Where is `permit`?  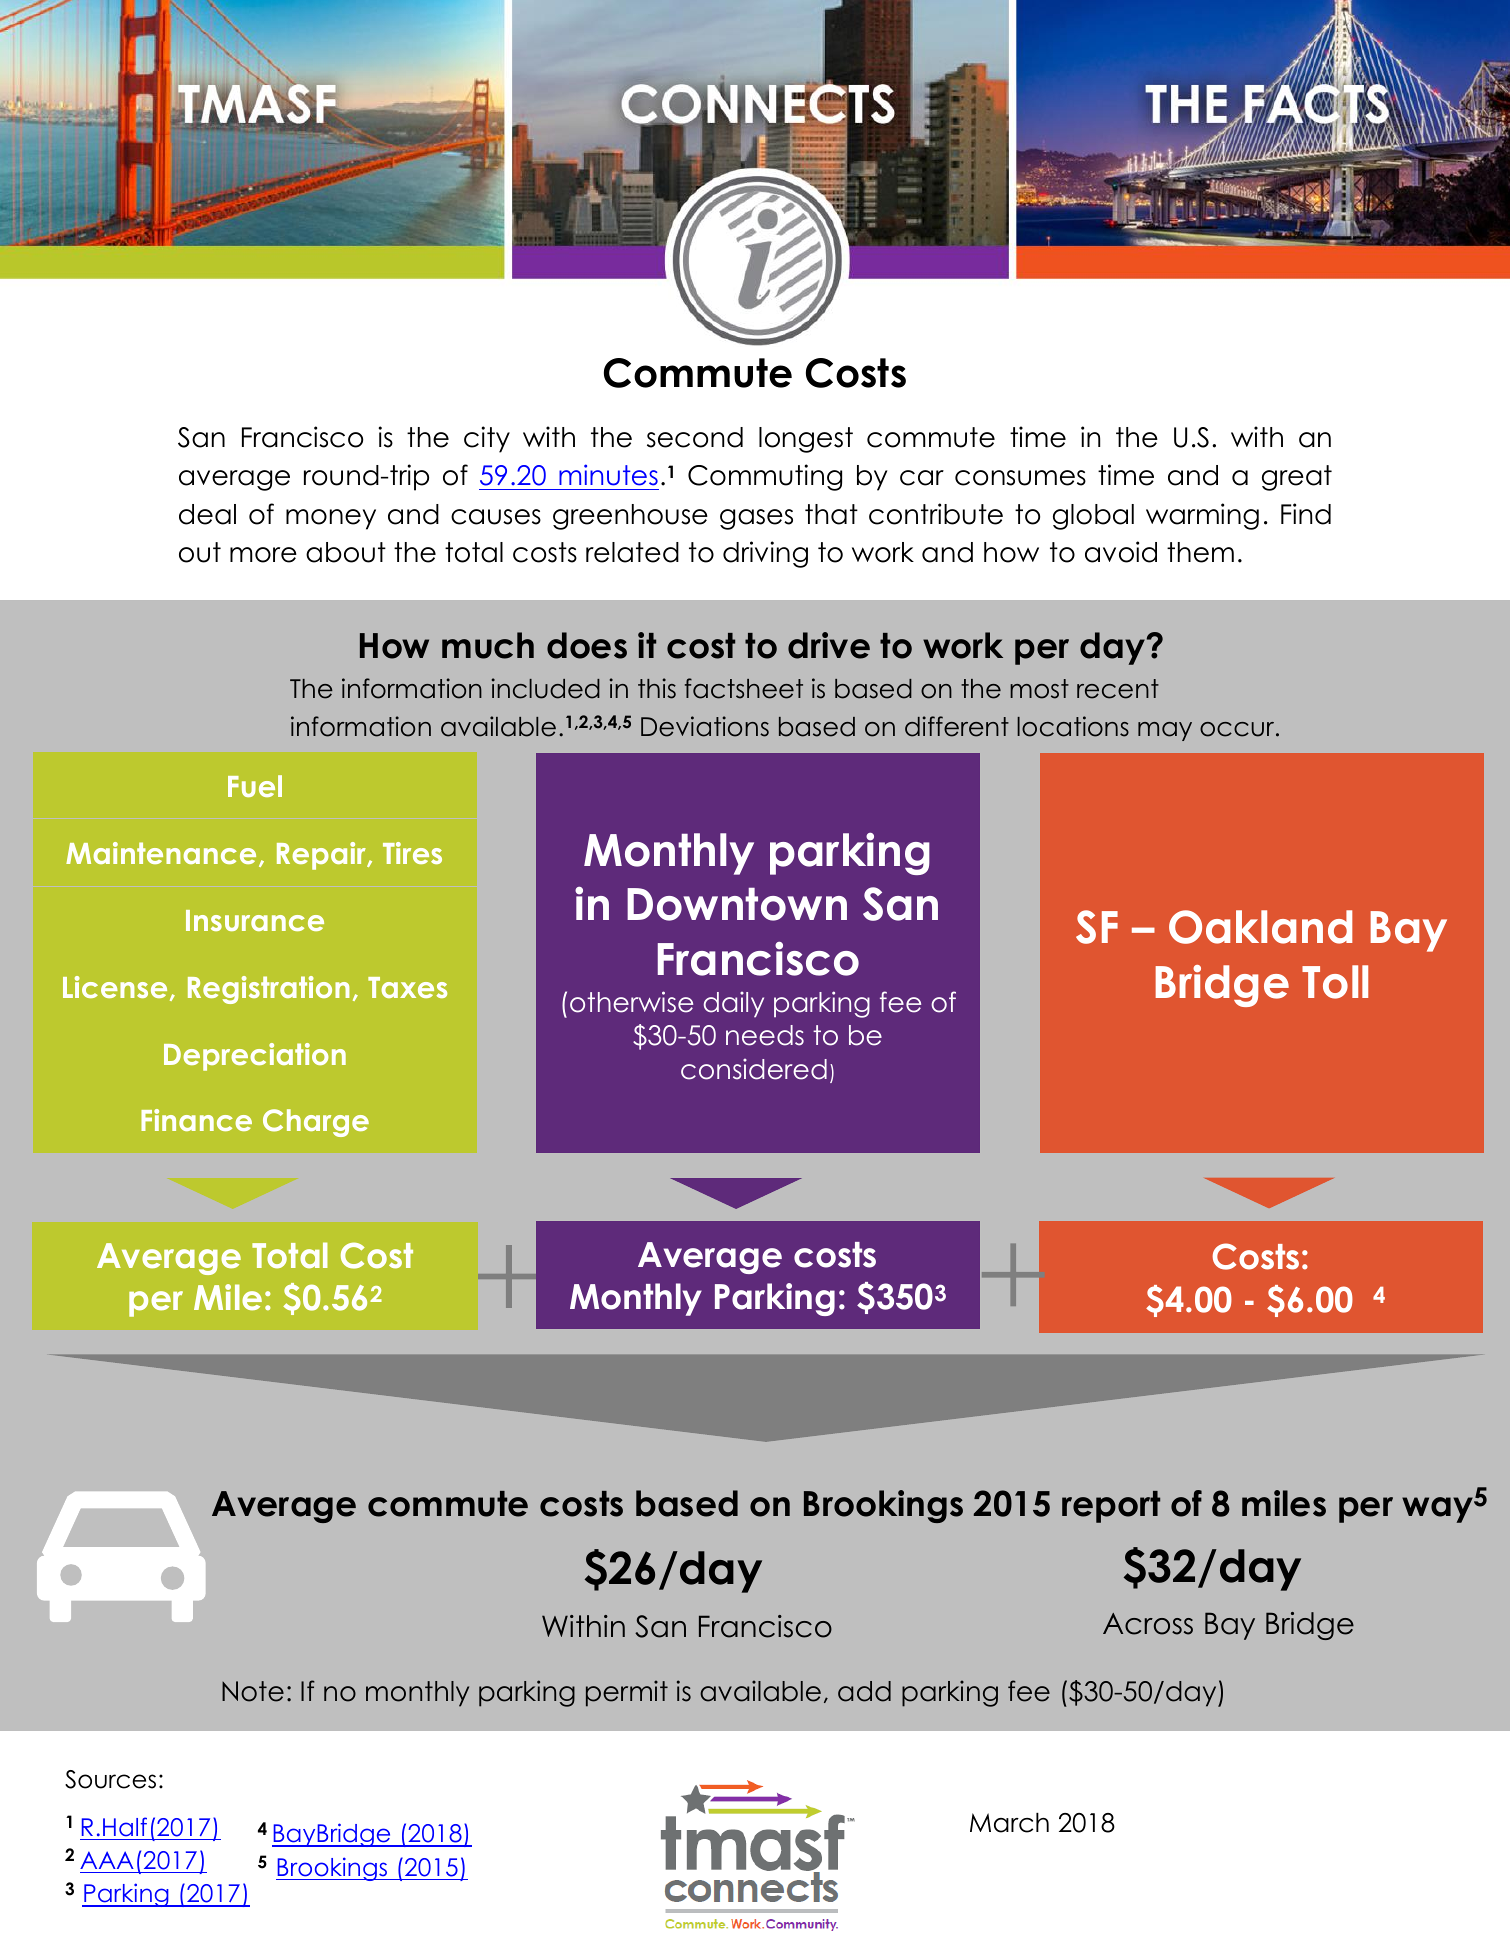 permit is located at coordinates (627, 1693).
